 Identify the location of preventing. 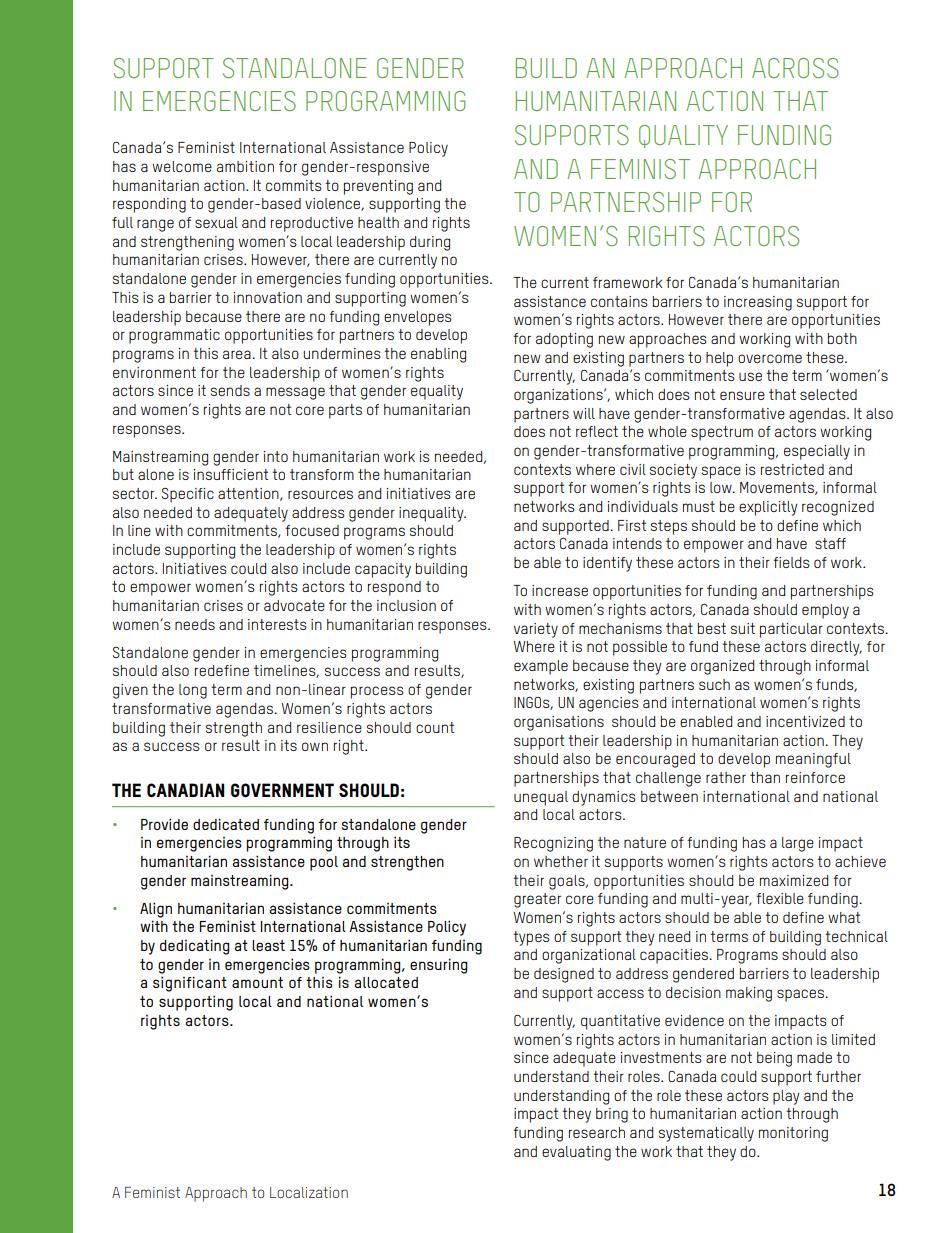
(378, 187).
